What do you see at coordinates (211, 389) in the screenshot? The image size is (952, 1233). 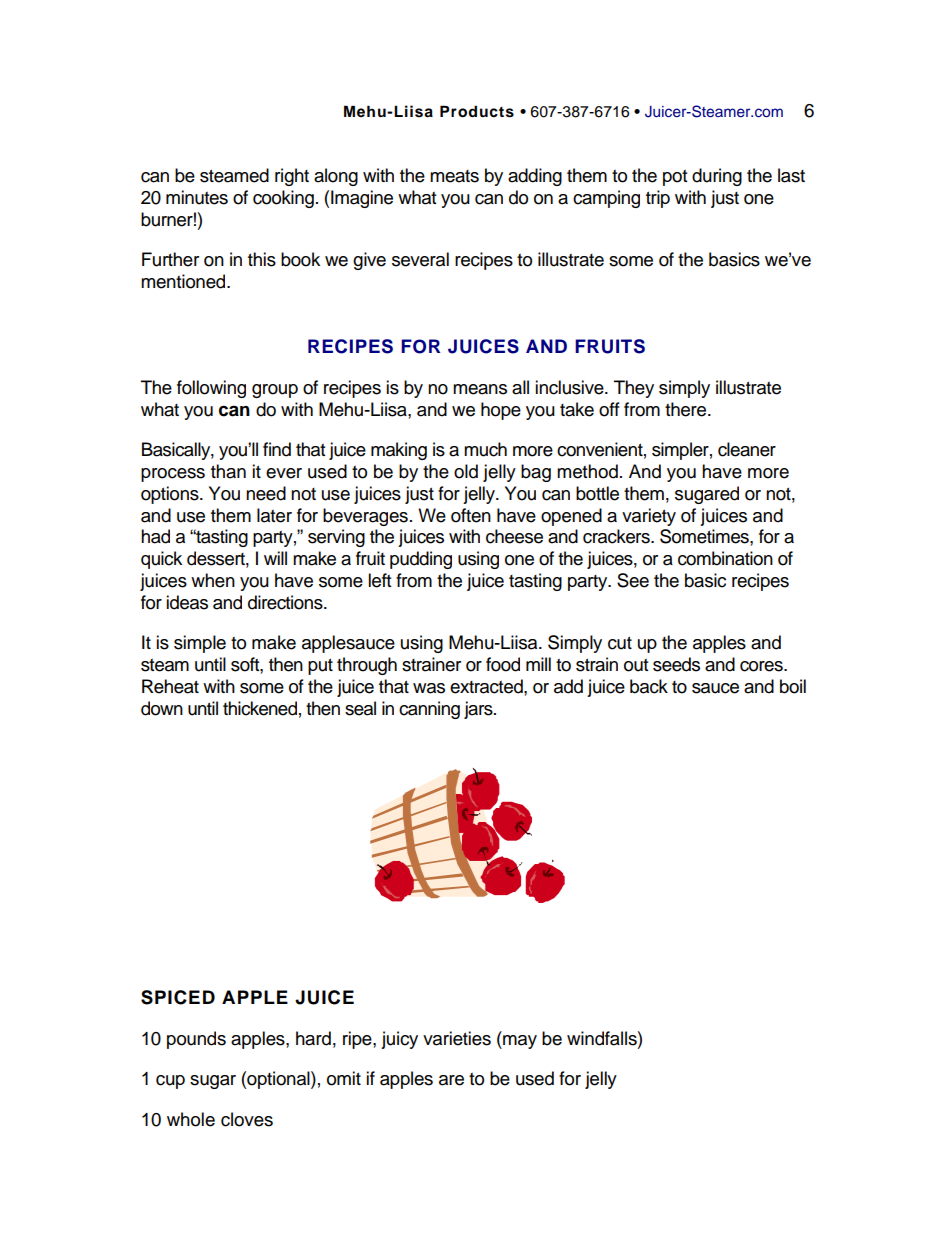 I see `following` at bounding box center [211, 389].
